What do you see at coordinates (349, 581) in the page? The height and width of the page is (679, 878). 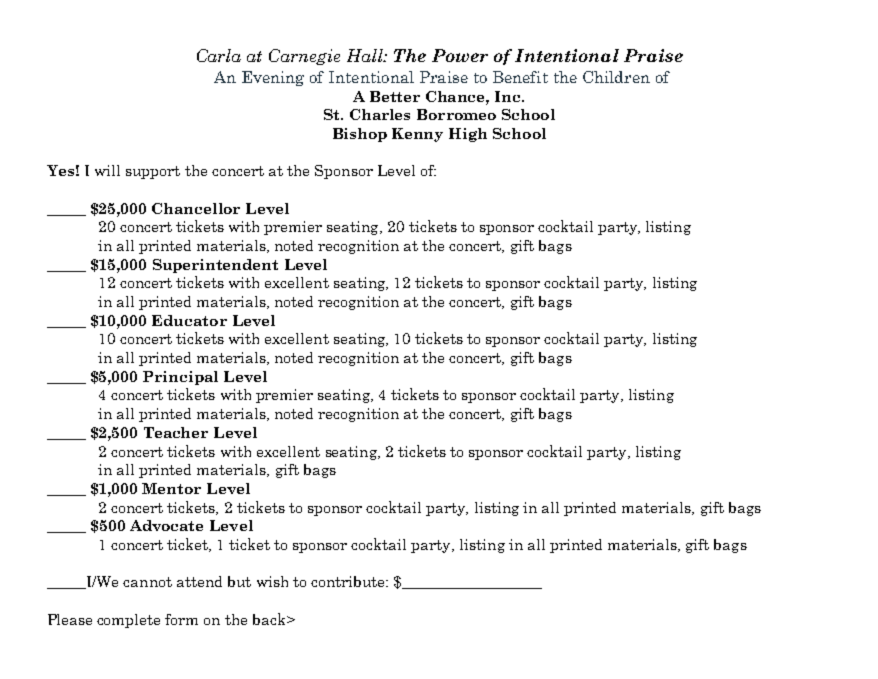 I see `contribute` at bounding box center [349, 581].
